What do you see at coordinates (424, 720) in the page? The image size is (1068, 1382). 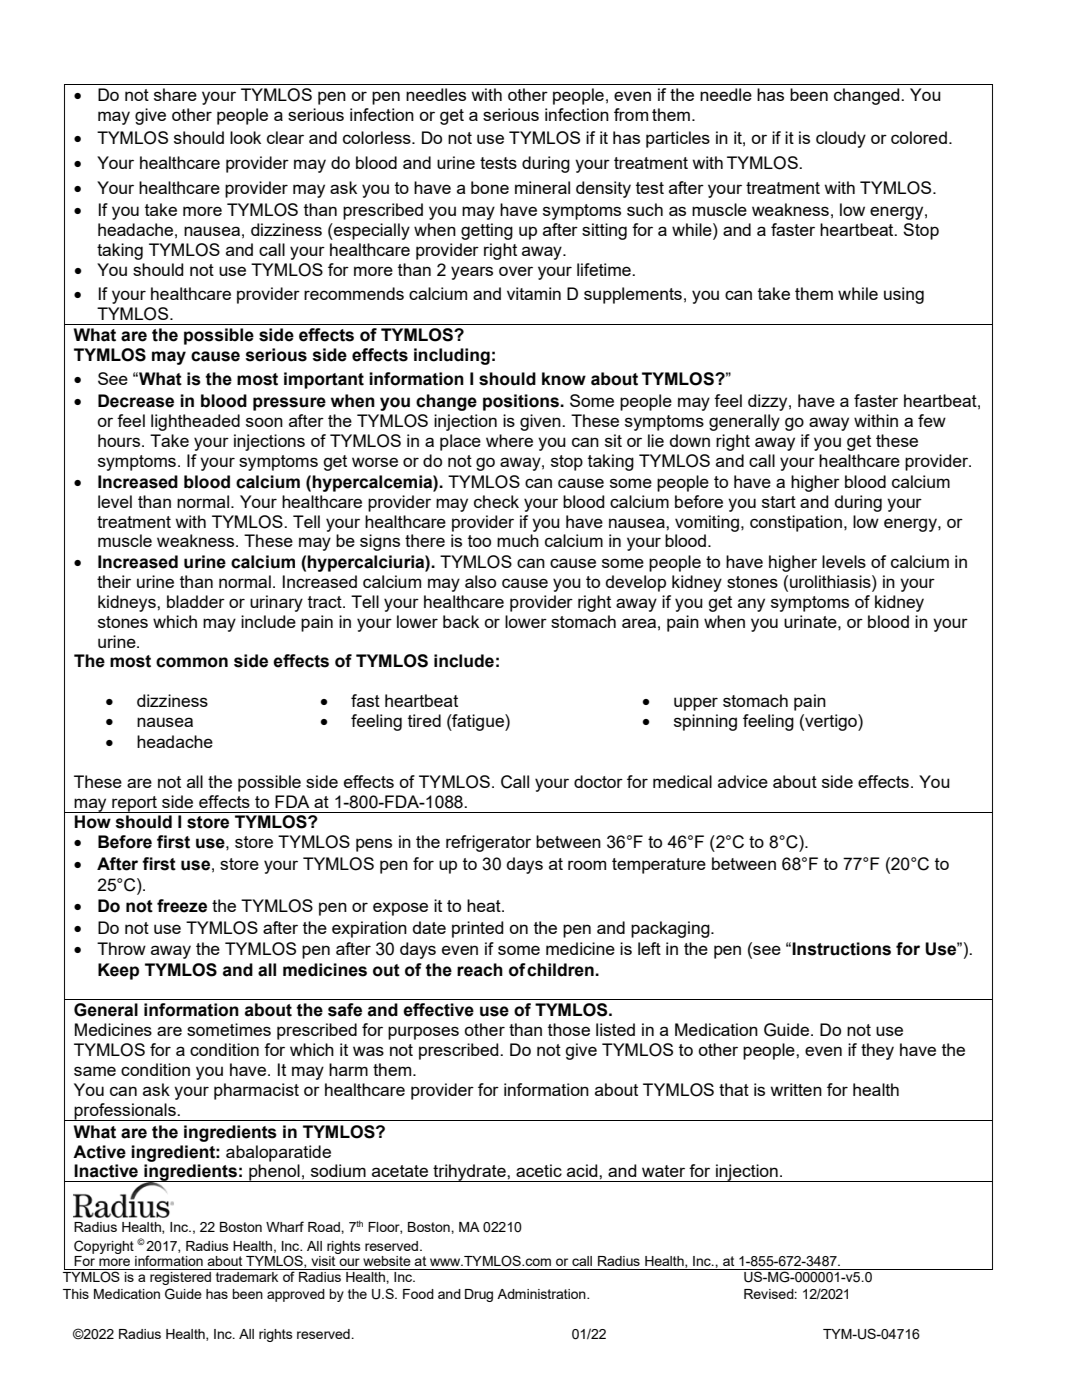 I see `tired` at bounding box center [424, 720].
